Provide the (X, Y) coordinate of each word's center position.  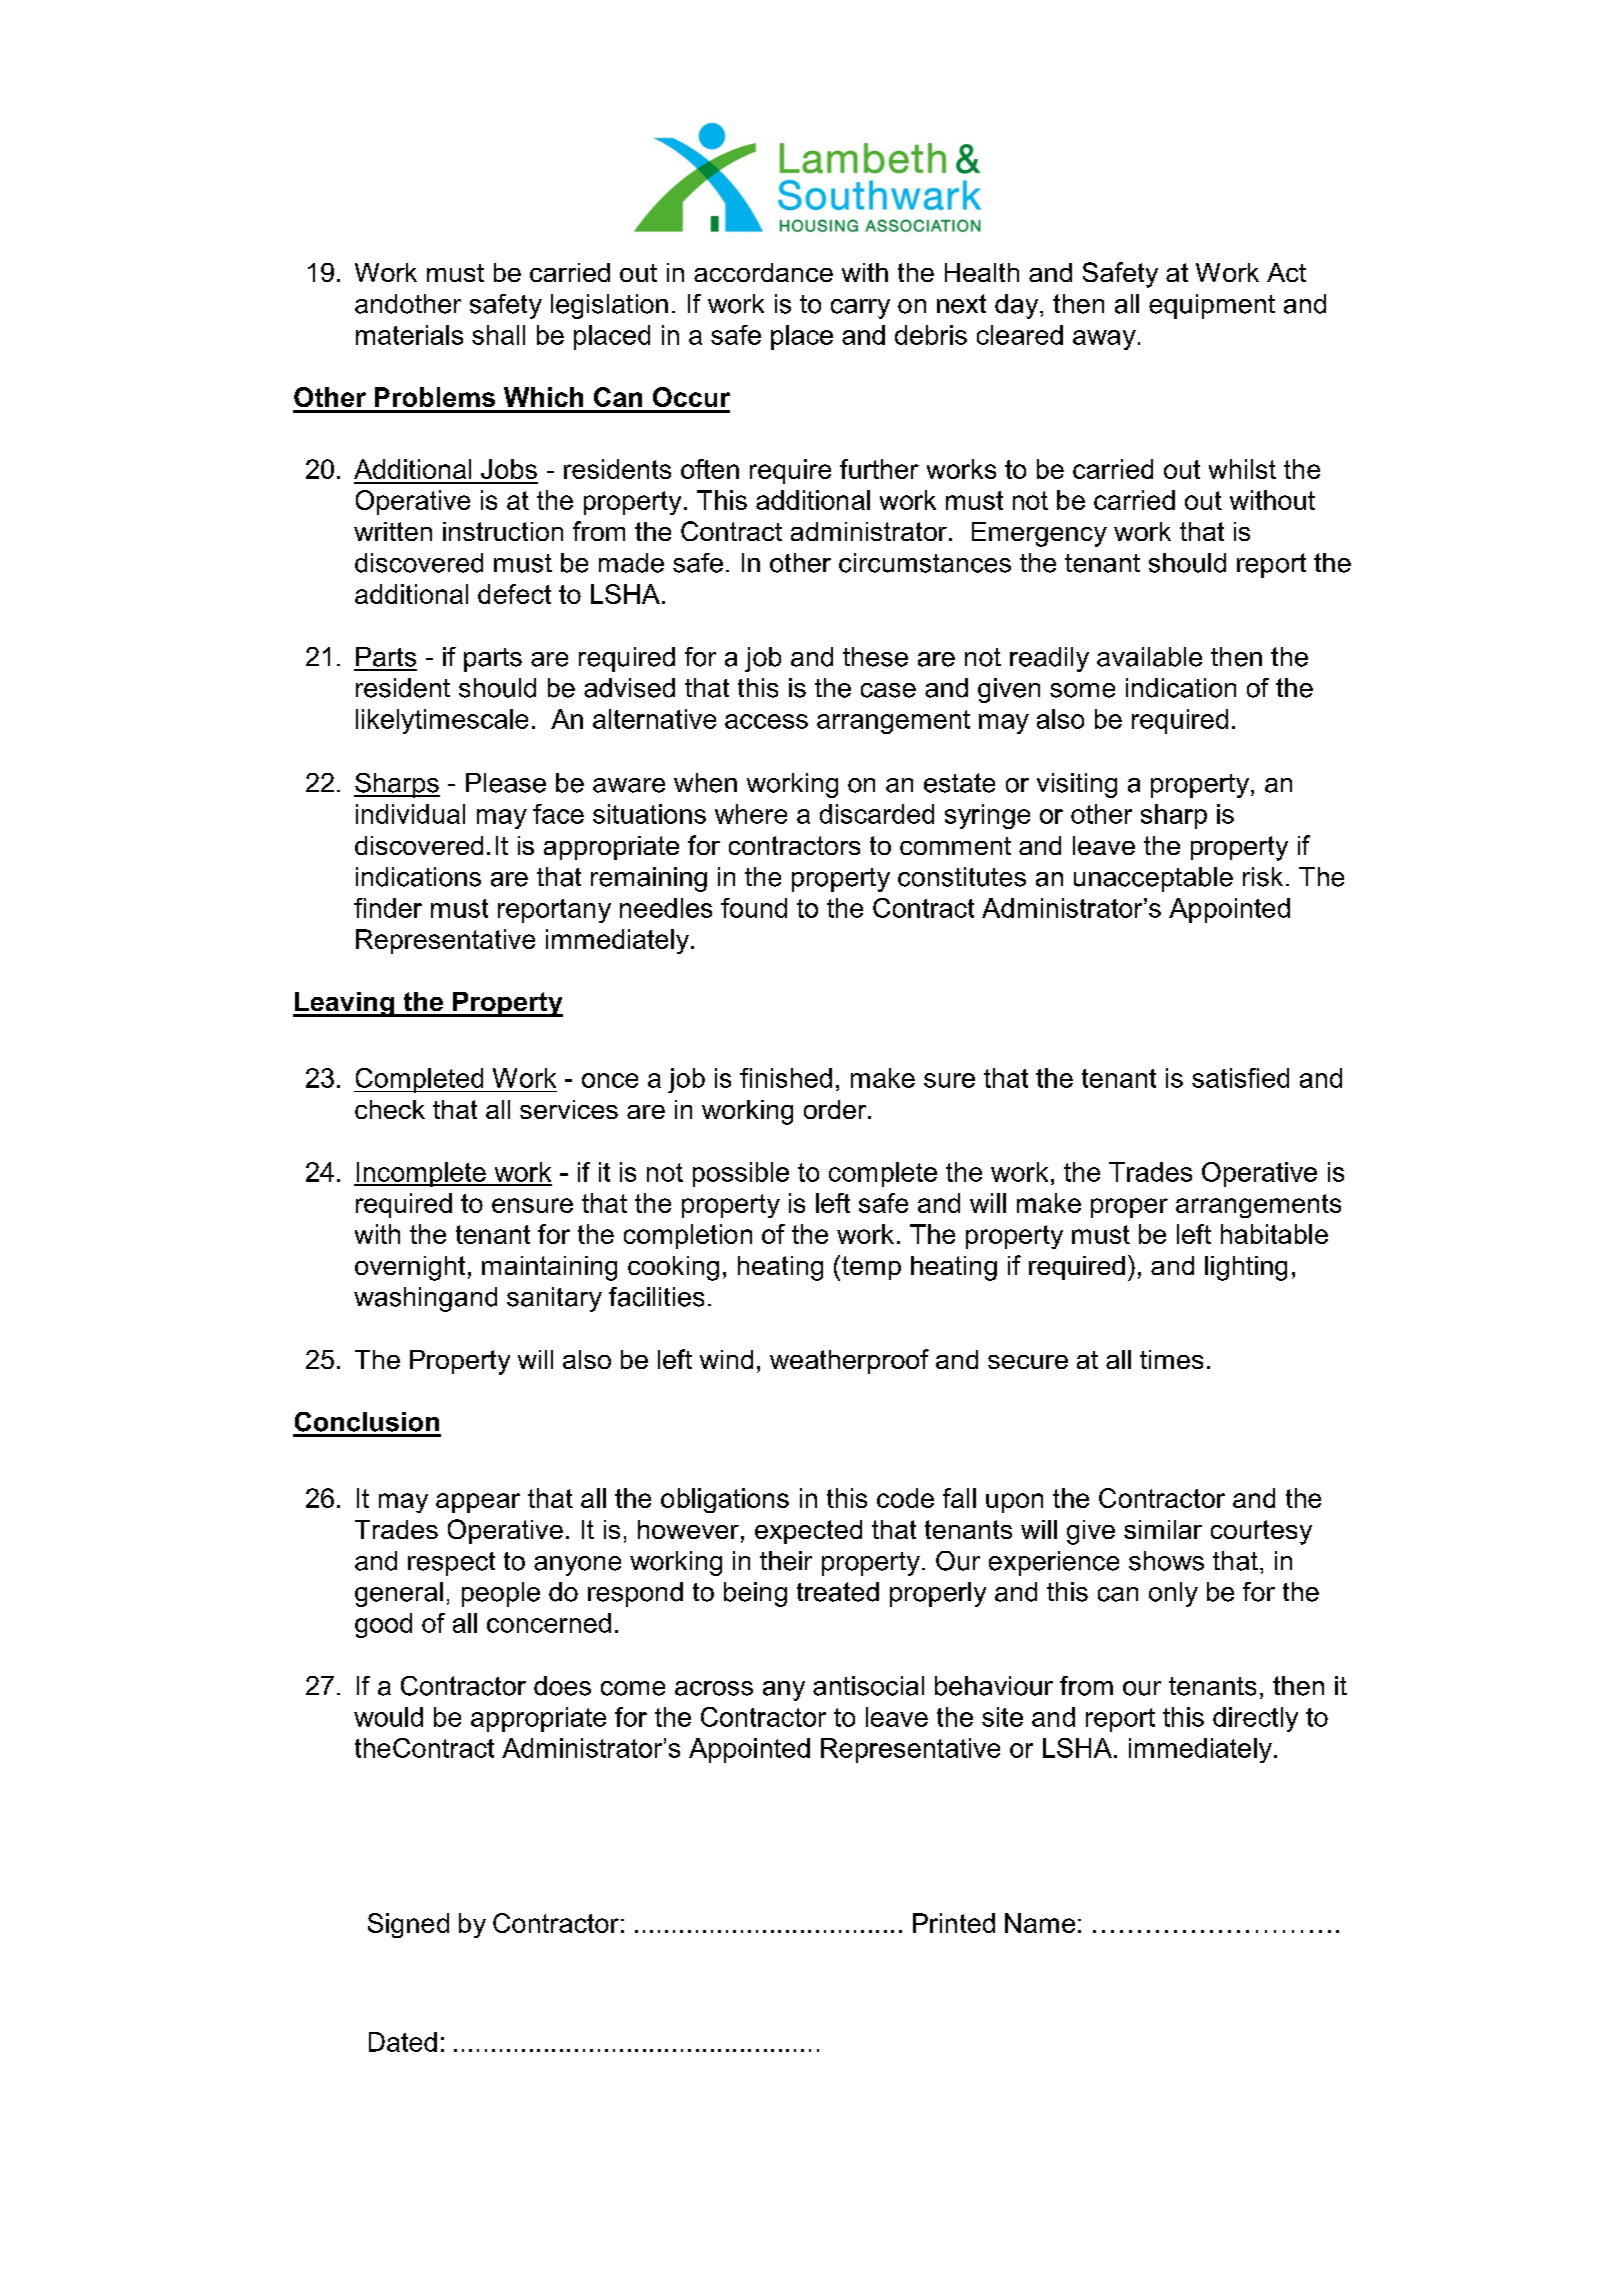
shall (498, 335)
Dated (403, 2042)
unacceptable (1153, 879)
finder (388, 908)
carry (860, 309)
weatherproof (849, 1361)
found (754, 908)
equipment (1212, 306)
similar (1163, 1529)
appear (478, 1503)
